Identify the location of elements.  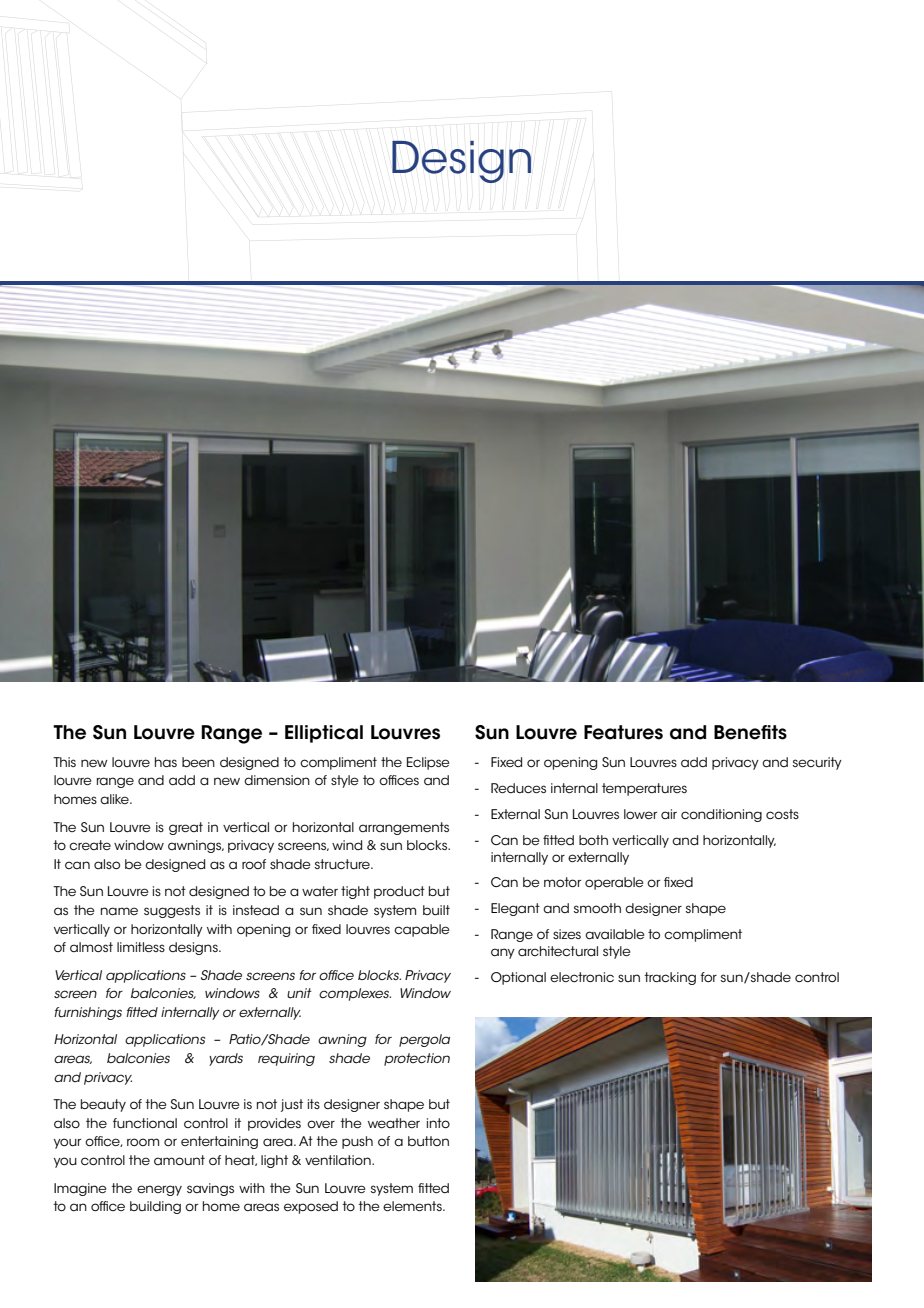
(413, 1206).
